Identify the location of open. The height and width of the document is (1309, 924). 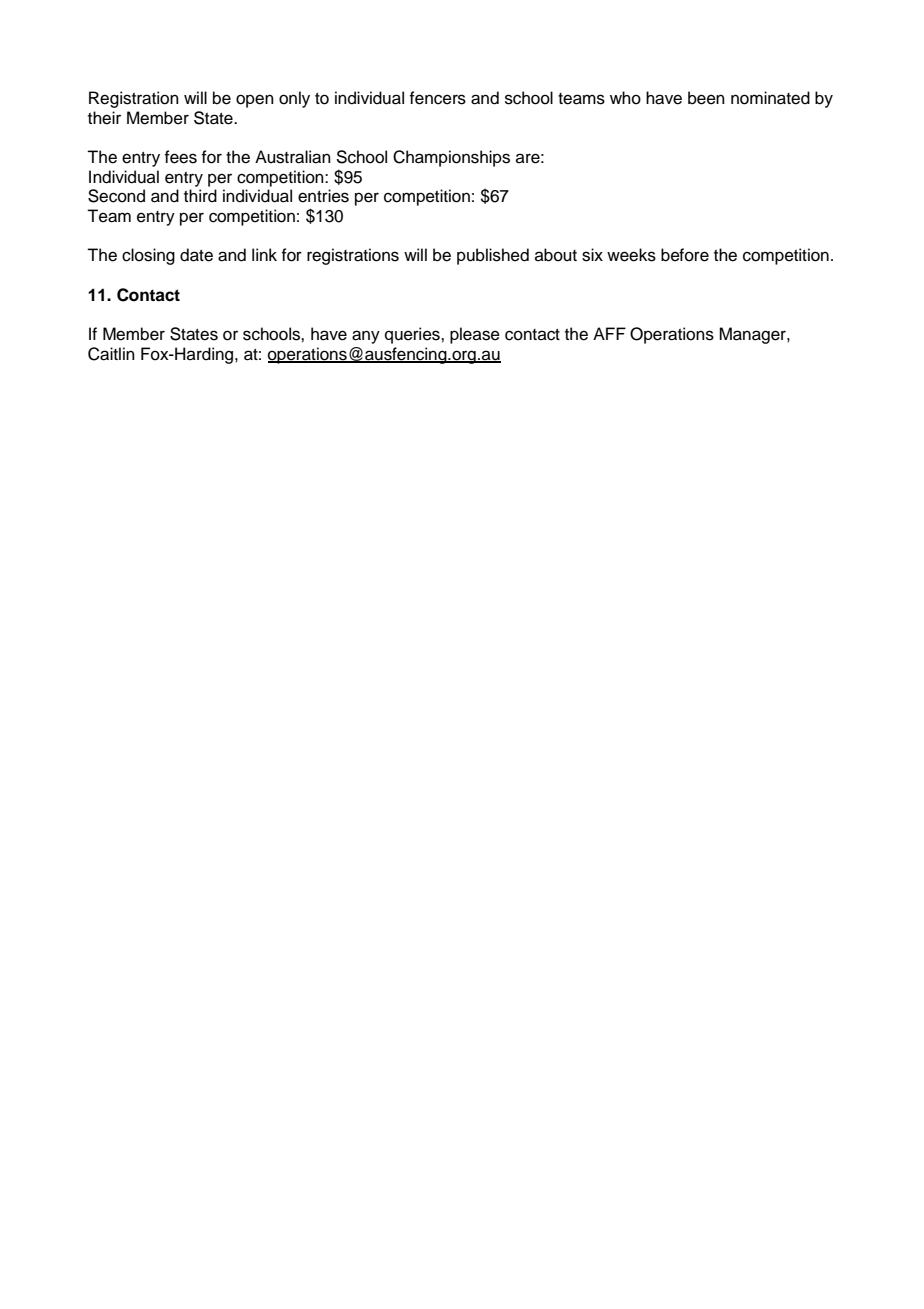
(255, 101).
